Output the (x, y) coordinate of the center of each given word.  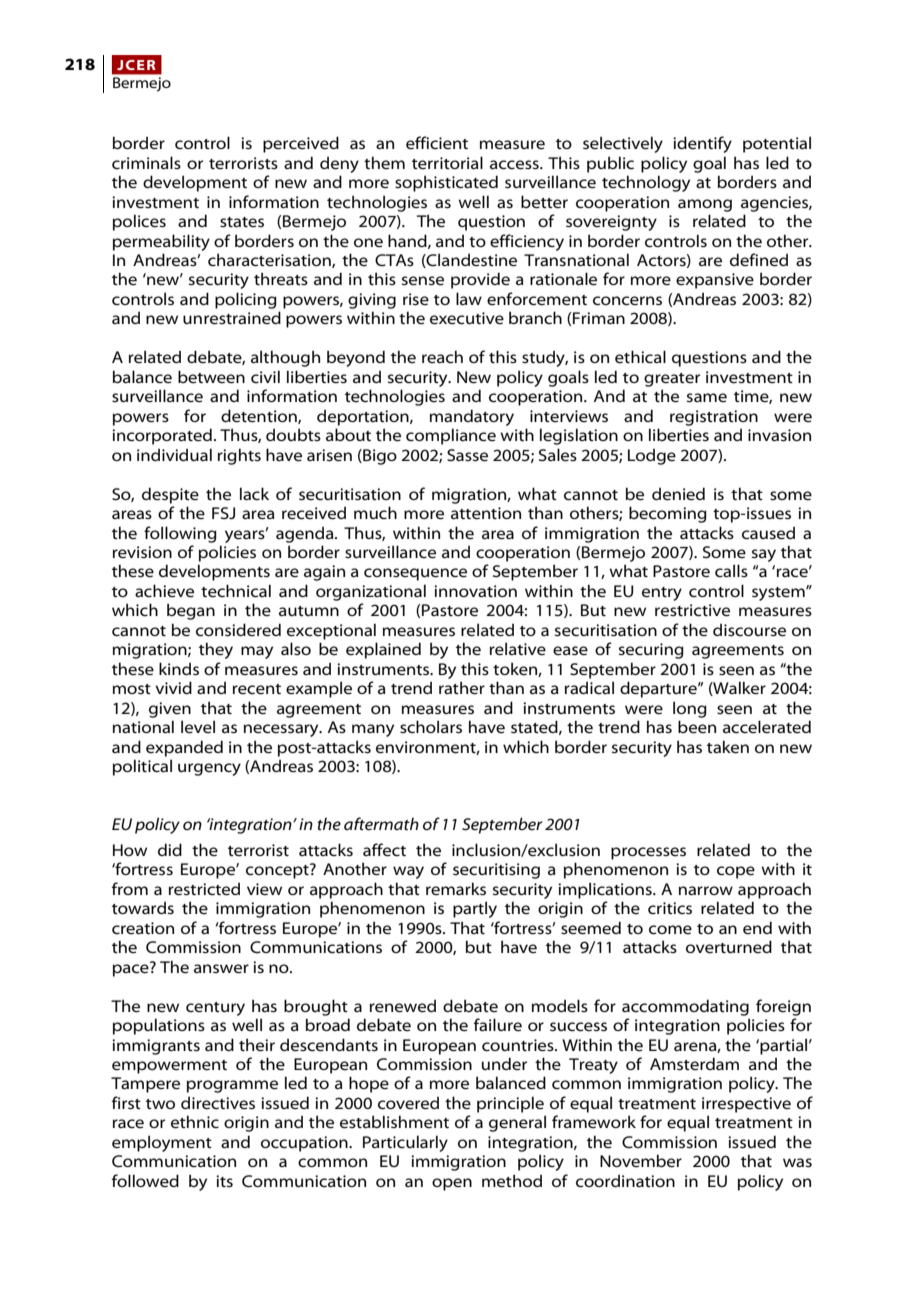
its (224, 1181)
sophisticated (446, 183)
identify (702, 144)
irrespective (746, 1105)
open (452, 1184)
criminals (146, 162)
